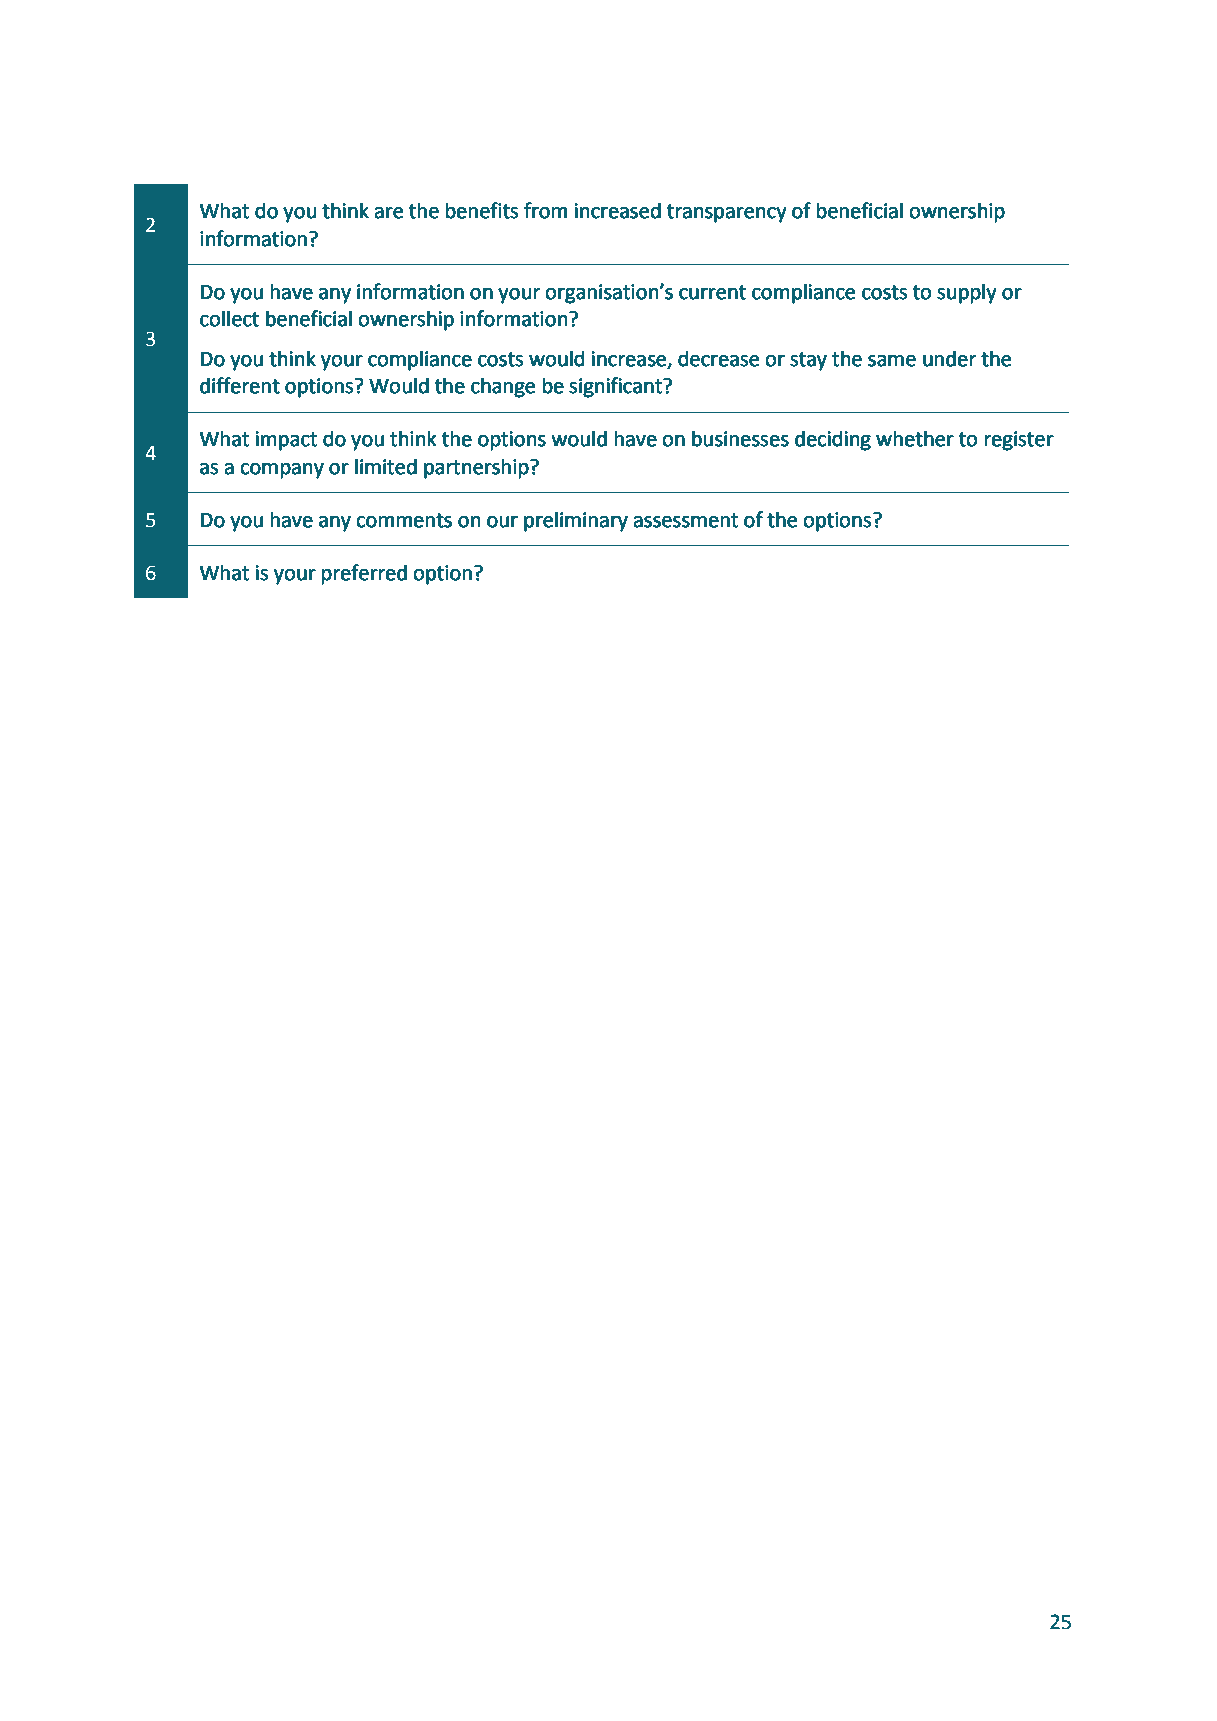 The width and height of the screenshot is (1217, 1721). Describe the element at coordinates (740, 439) in the screenshot. I see `businesses` at that location.
